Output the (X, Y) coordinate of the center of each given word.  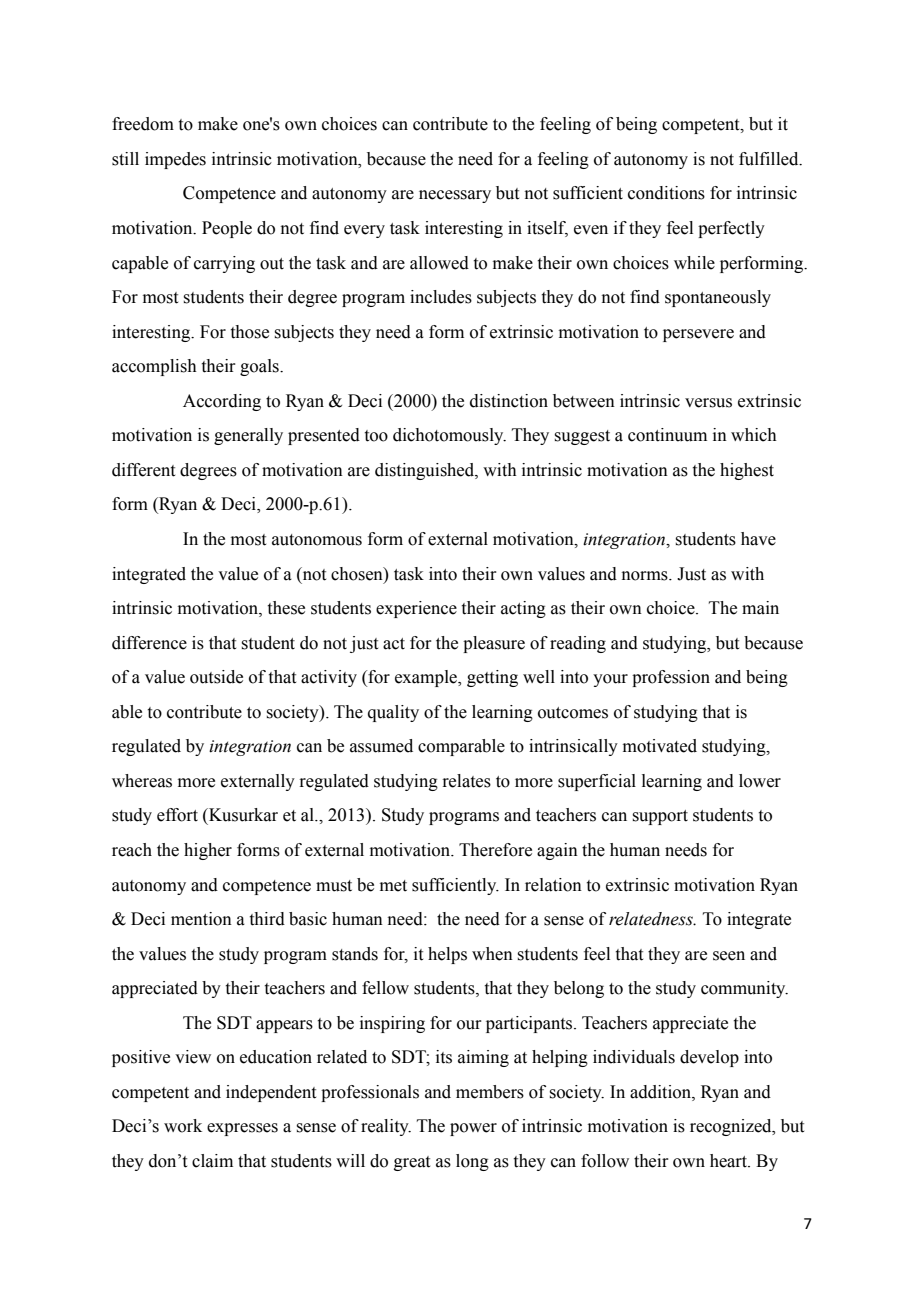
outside (216, 677)
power (473, 1129)
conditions (666, 193)
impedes (175, 160)
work (183, 1126)
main (760, 608)
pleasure (494, 644)
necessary (455, 196)
